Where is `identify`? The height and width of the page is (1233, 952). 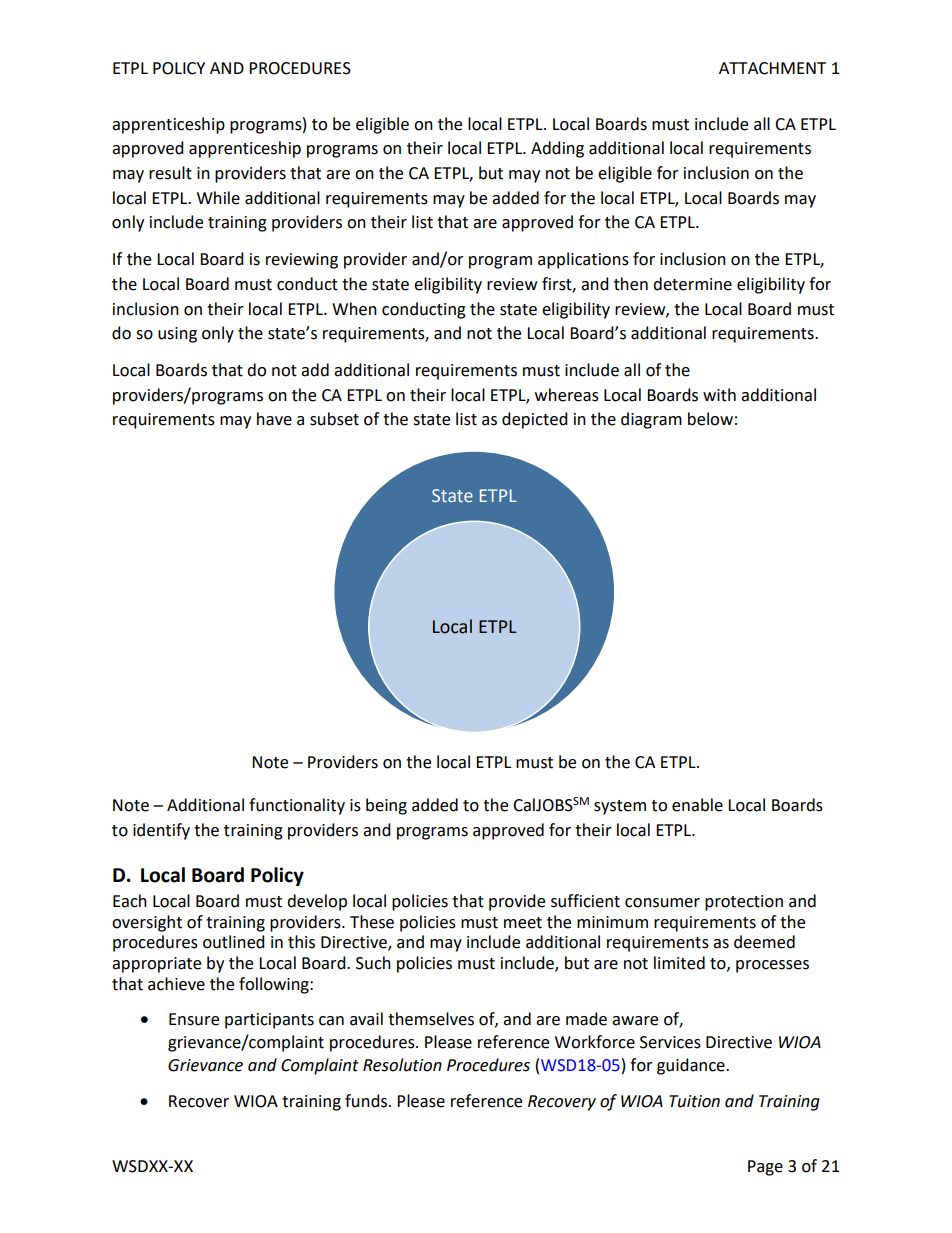 identify is located at coordinates (161, 831).
